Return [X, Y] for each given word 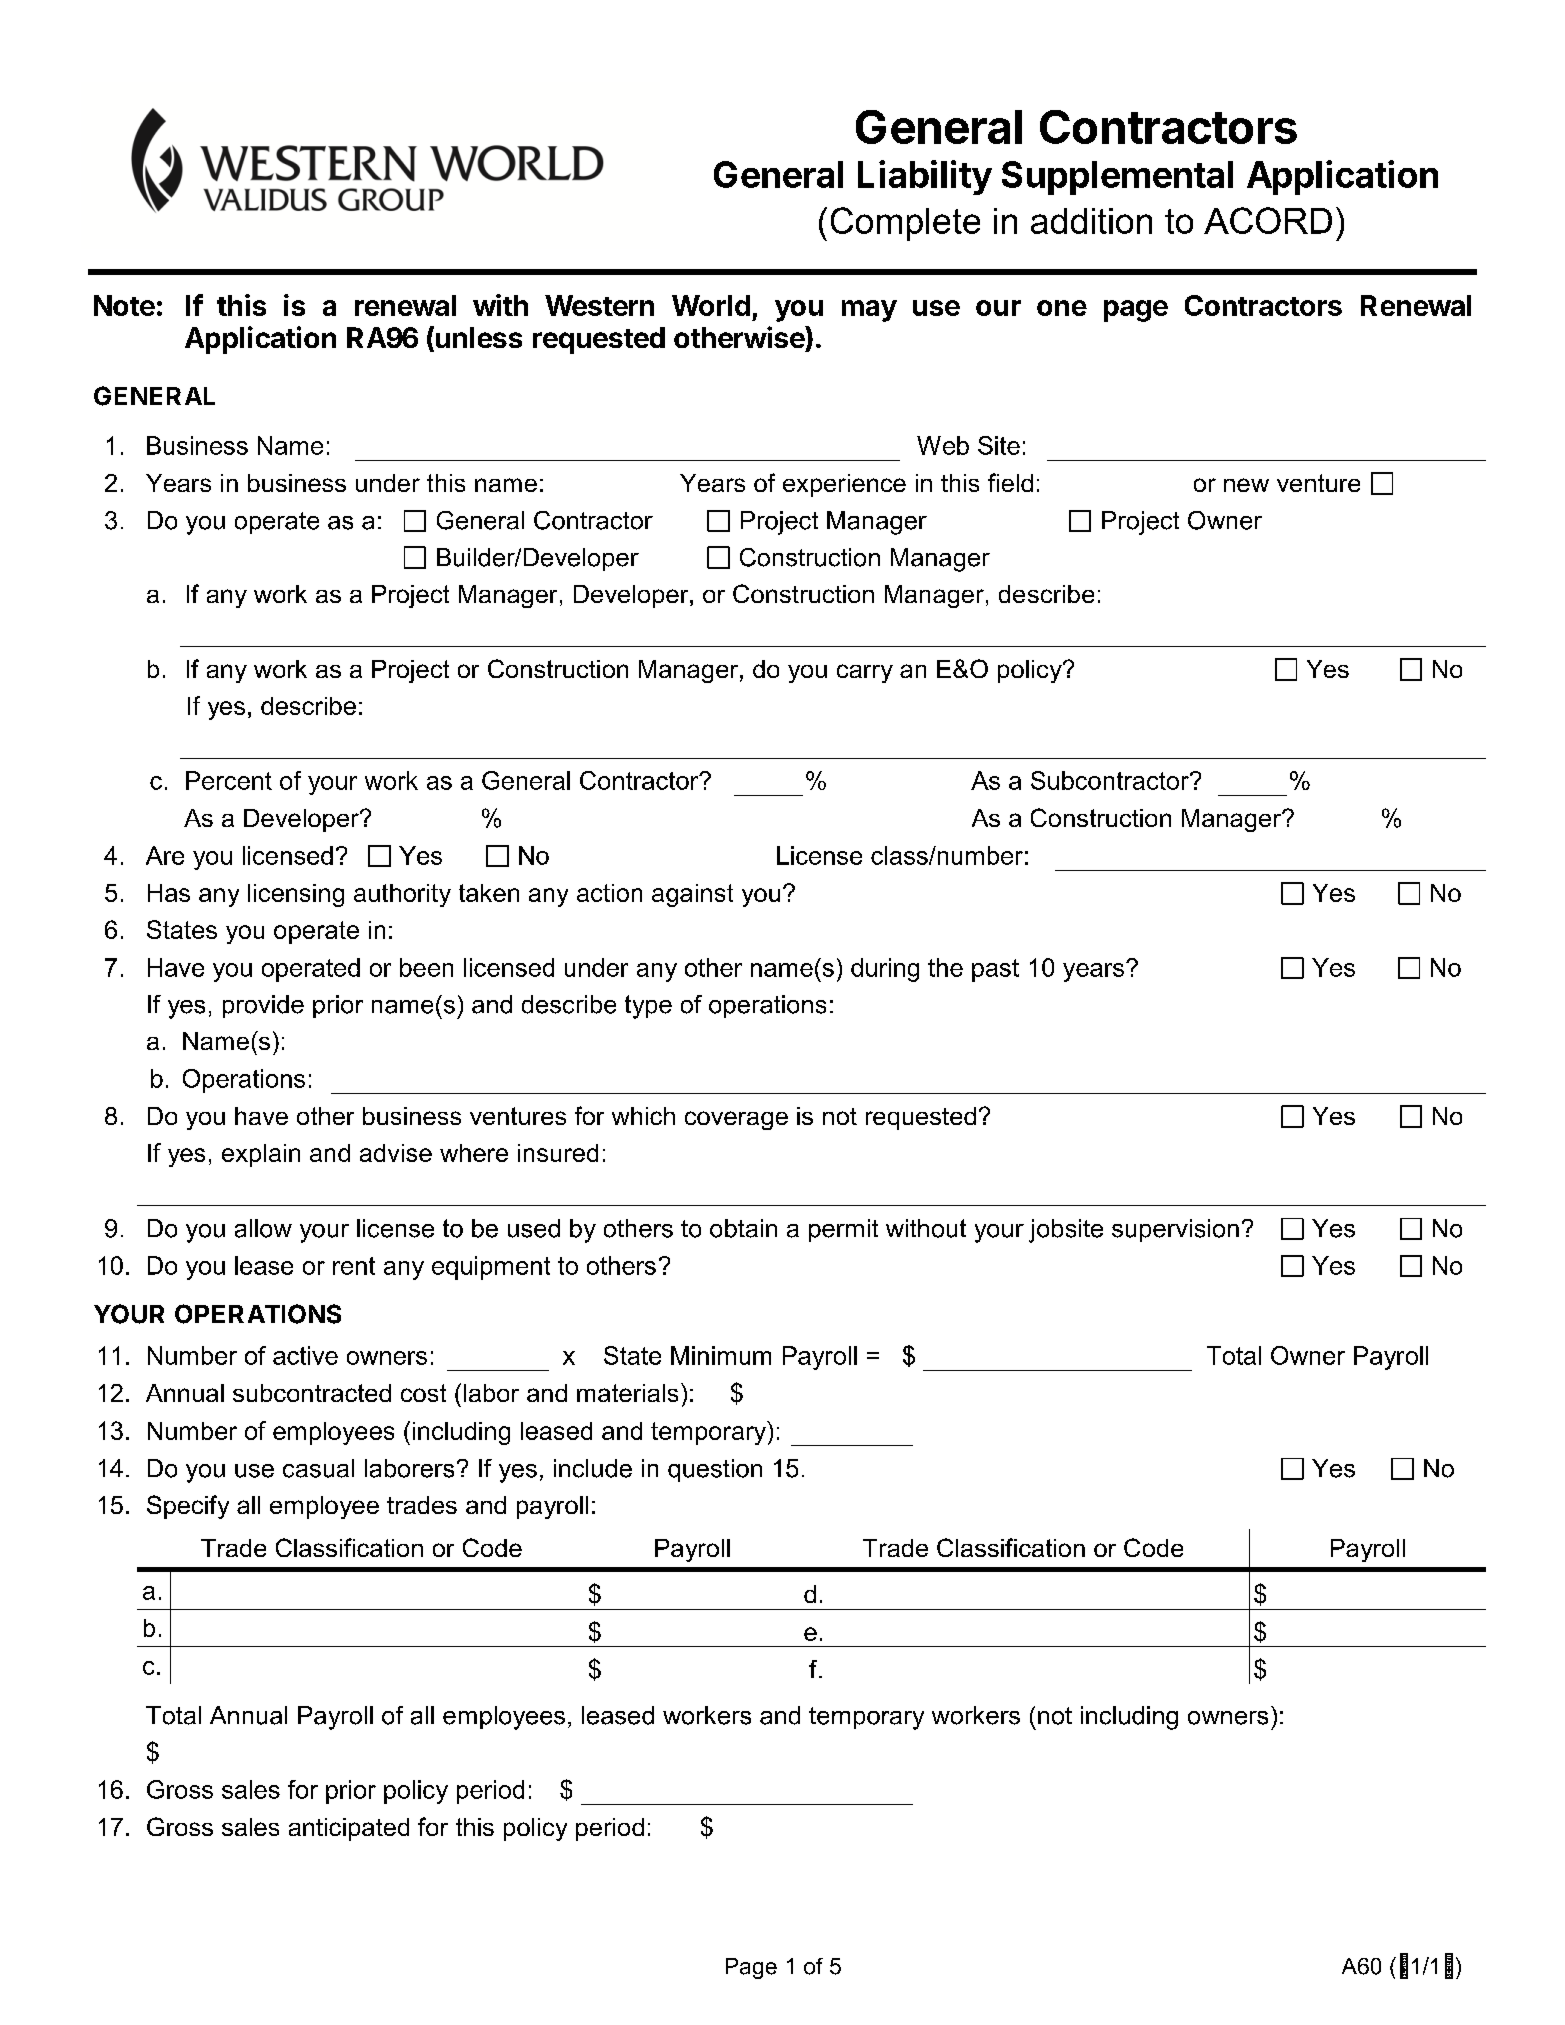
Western [599, 305]
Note [124, 305]
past [995, 970]
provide [263, 1006]
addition [1091, 221]
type [648, 1007]
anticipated [349, 1829]
